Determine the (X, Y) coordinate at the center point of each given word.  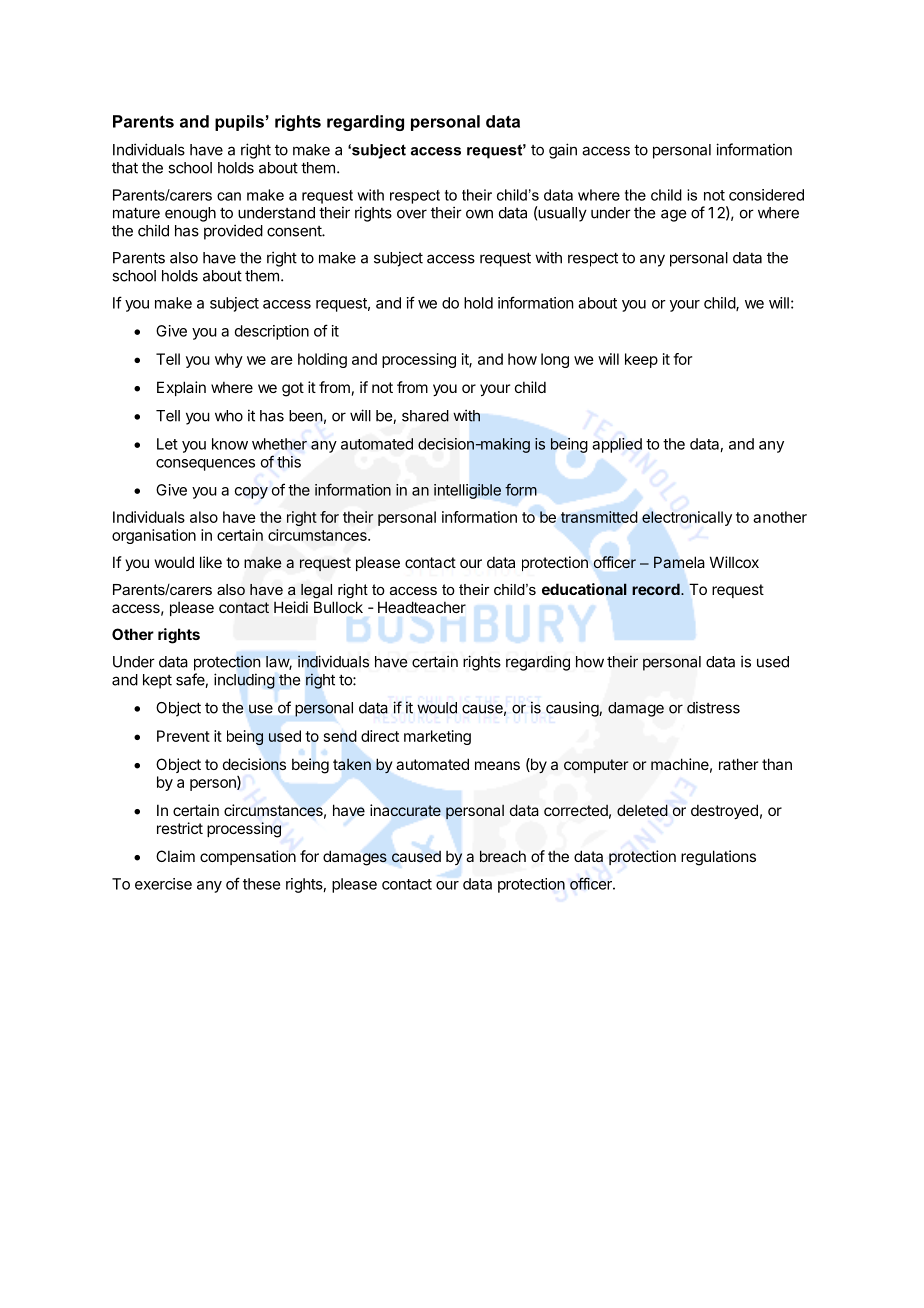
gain (563, 151)
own (479, 214)
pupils (239, 123)
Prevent (183, 736)
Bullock (338, 607)
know (230, 444)
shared (425, 416)
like (211, 562)
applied (617, 445)
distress (713, 707)
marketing (437, 737)
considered (766, 195)
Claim (175, 856)
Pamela (679, 562)
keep (641, 360)
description (272, 332)
